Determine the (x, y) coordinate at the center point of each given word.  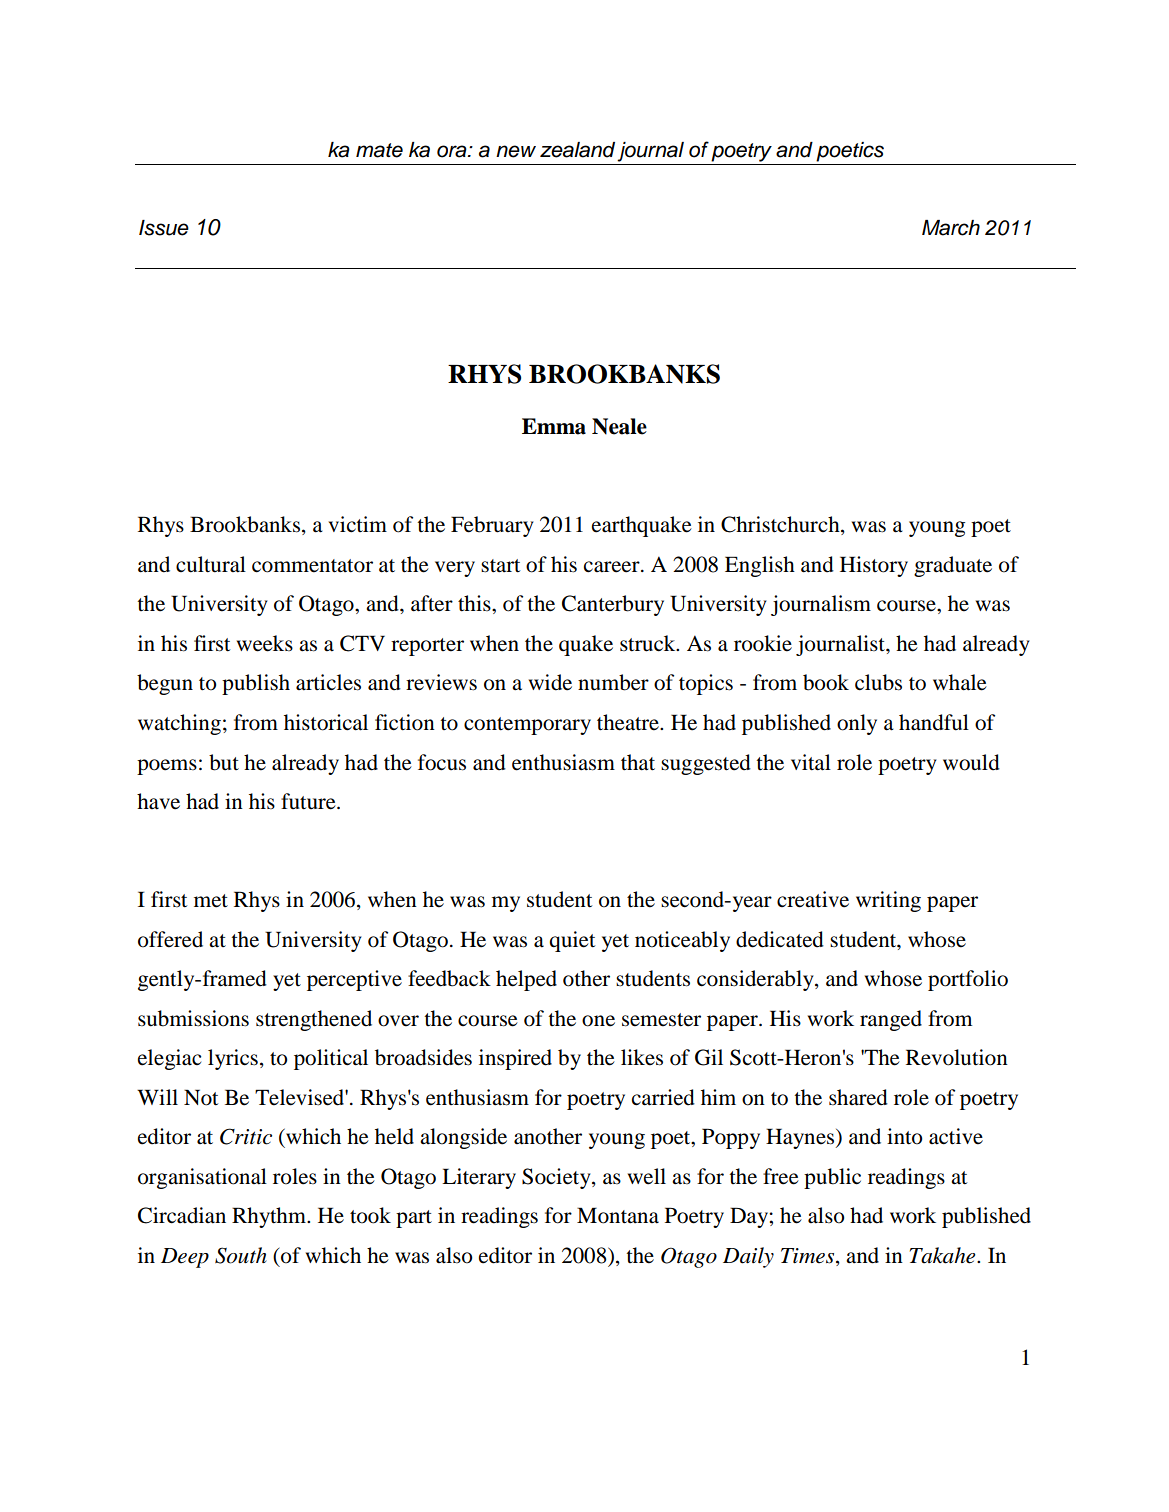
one (598, 1021)
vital (811, 762)
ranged (891, 1020)
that (638, 762)
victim (357, 524)
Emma (554, 426)
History (874, 566)
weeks (265, 643)
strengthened (314, 1020)
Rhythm (270, 1217)
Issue (164, 228)
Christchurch (781, 525)
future (309, 801)
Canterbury (613, 605)
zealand (577, 150)
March (951, 228)
